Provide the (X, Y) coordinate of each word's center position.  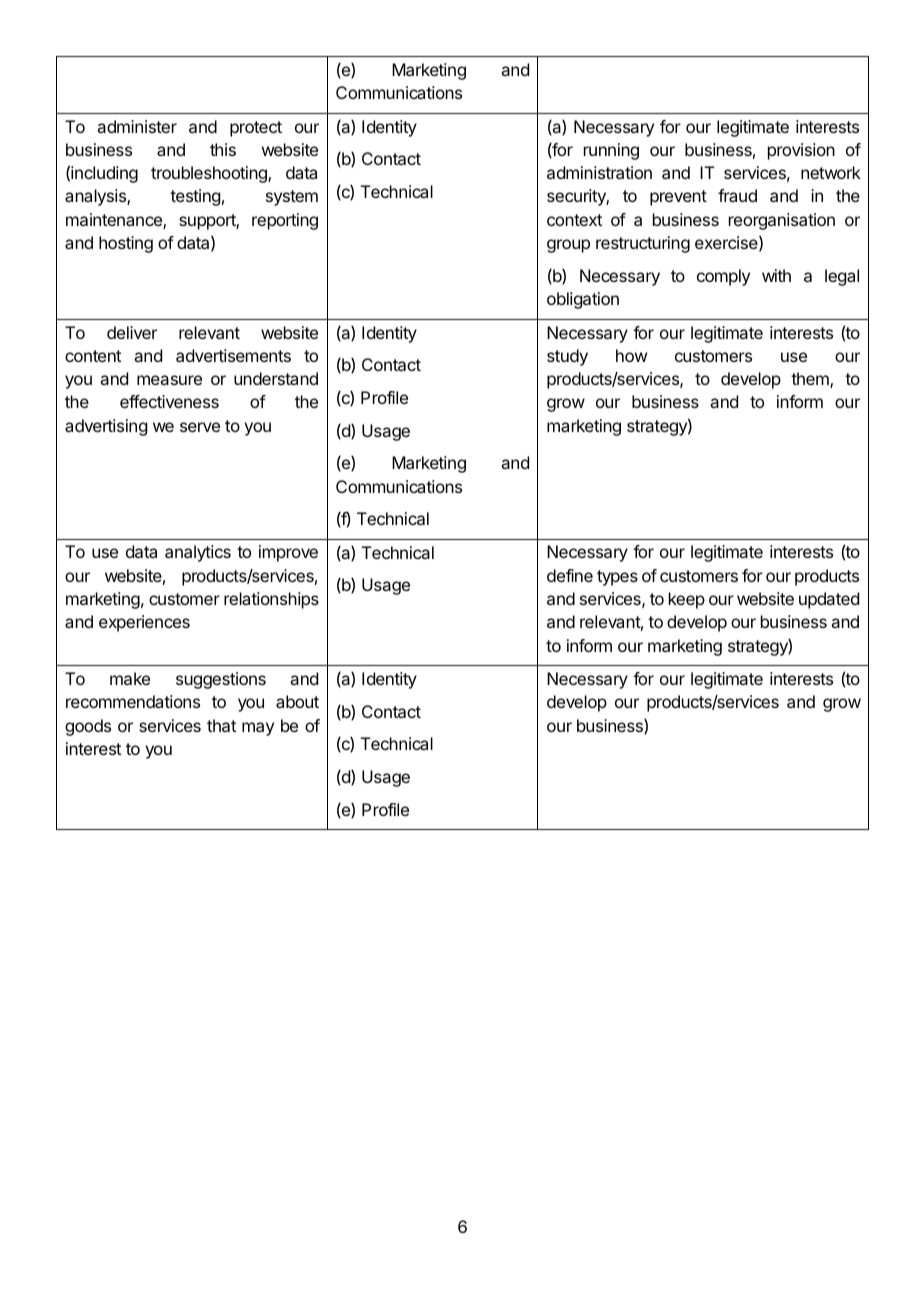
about (297, 701)
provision (801, 151)
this (223, 149)
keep (687, 600)
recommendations (133, 701)
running (611, 151)
